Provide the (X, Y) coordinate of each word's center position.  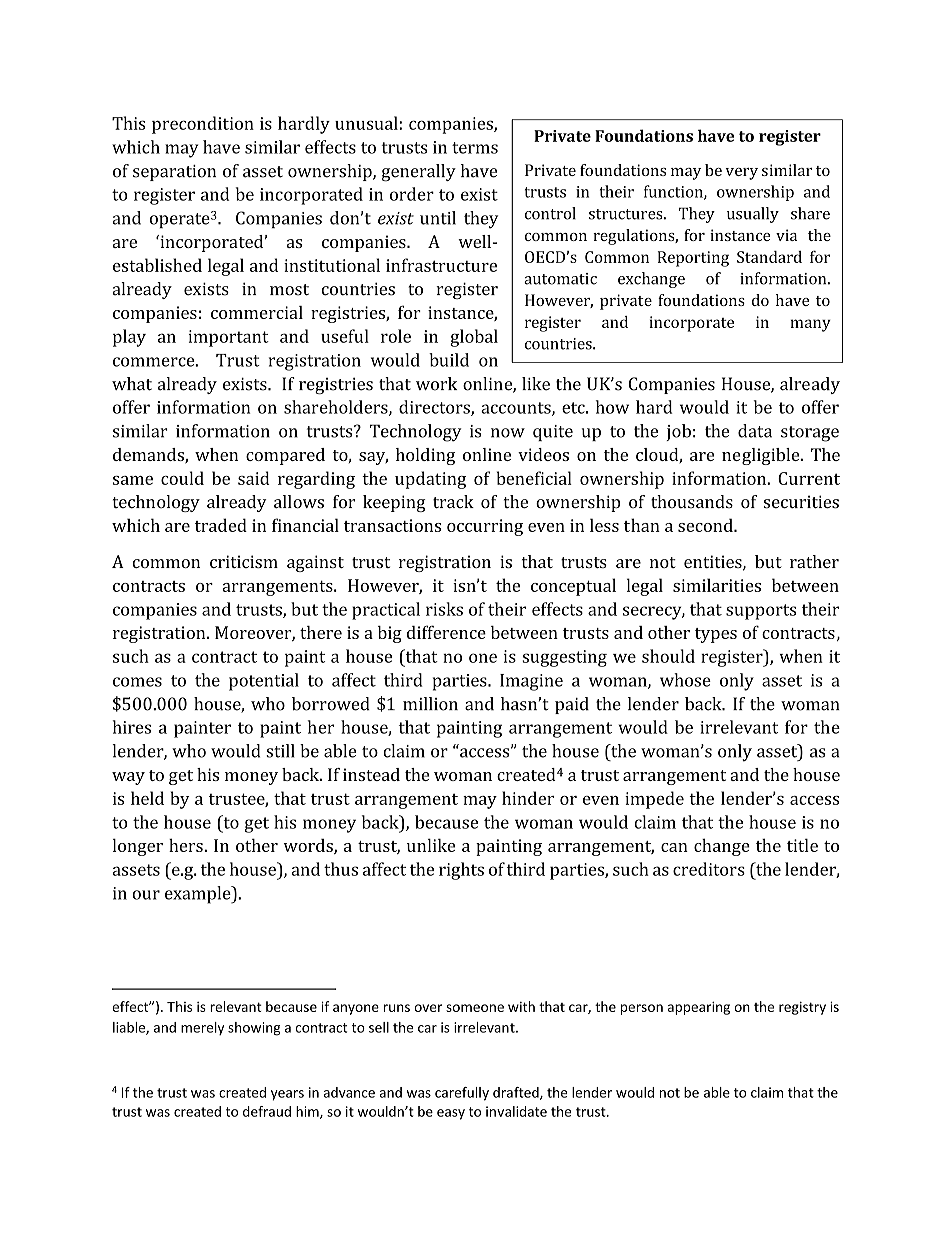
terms (475, 148)
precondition (203, 125)
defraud (267, 1111)
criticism (244, 561)
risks (444, 609)
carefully (462, 1094)
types (716, 635)
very (741, 174)
